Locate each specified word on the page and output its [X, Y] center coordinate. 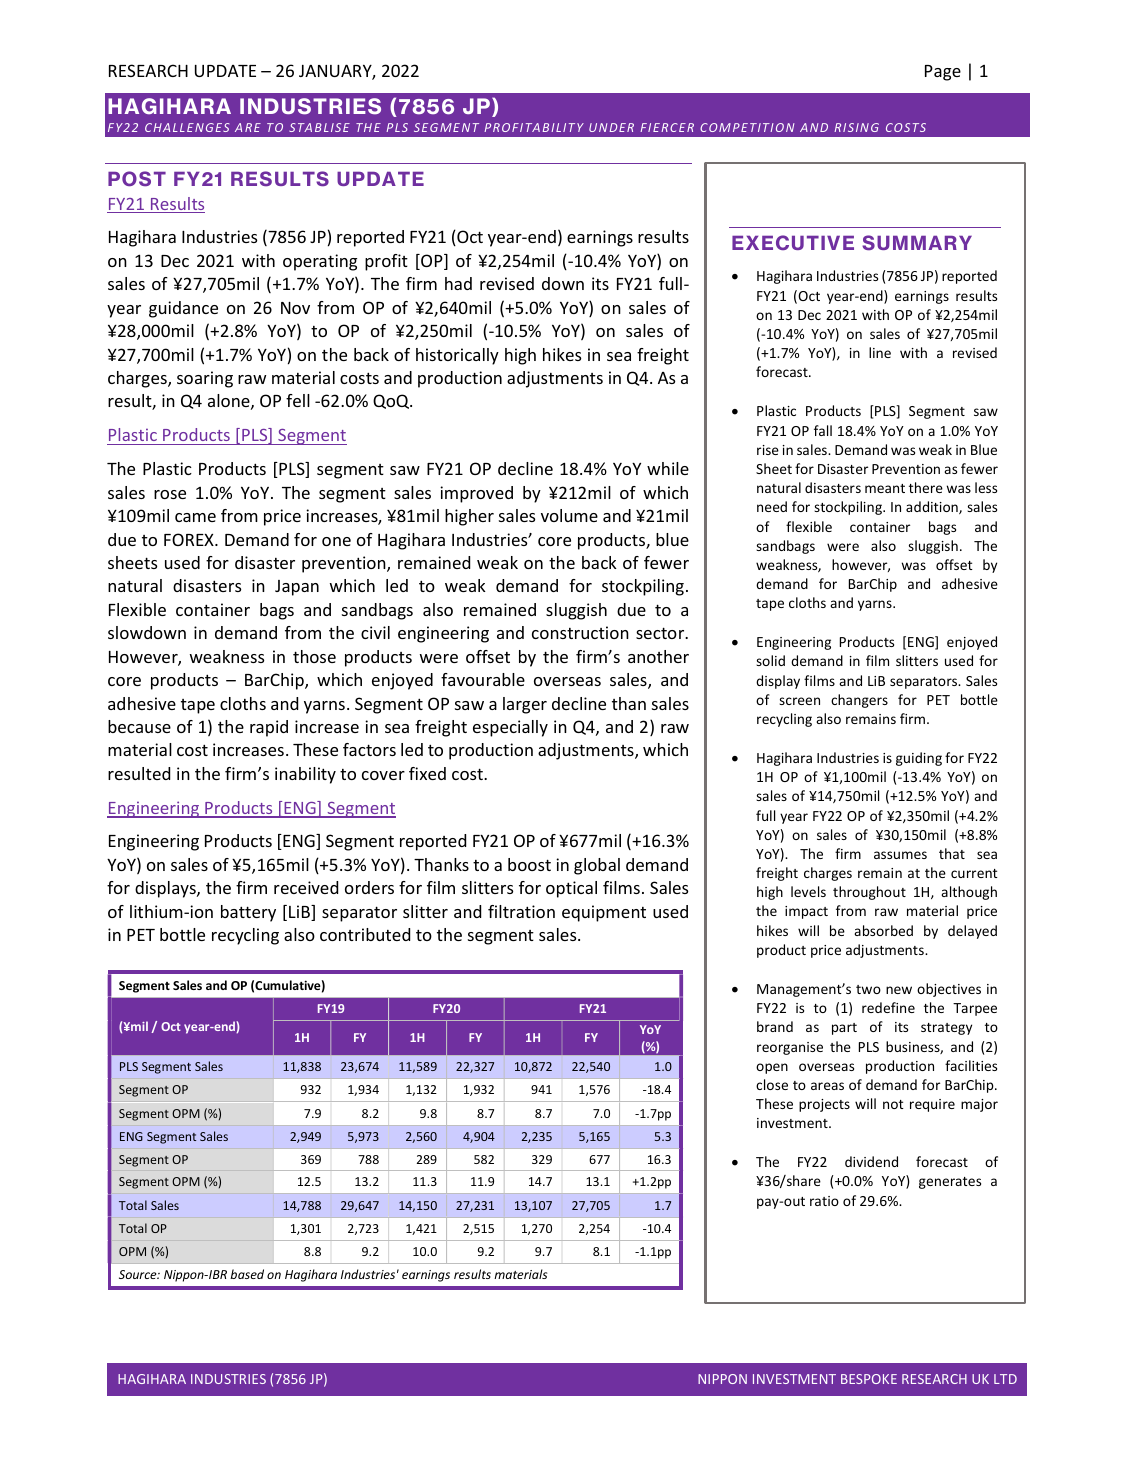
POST [137, 179]
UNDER [611, 127]
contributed [365, 934]
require [932, 1105]
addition [933, 507]
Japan [297, 588]
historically [457, 356]
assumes [900, 855]
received [306, 887]
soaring [205, 379]
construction [580, 632]
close [772, 1084]
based [247, 1274]
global [597, 866]
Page [943, 73]
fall [823, 430]
